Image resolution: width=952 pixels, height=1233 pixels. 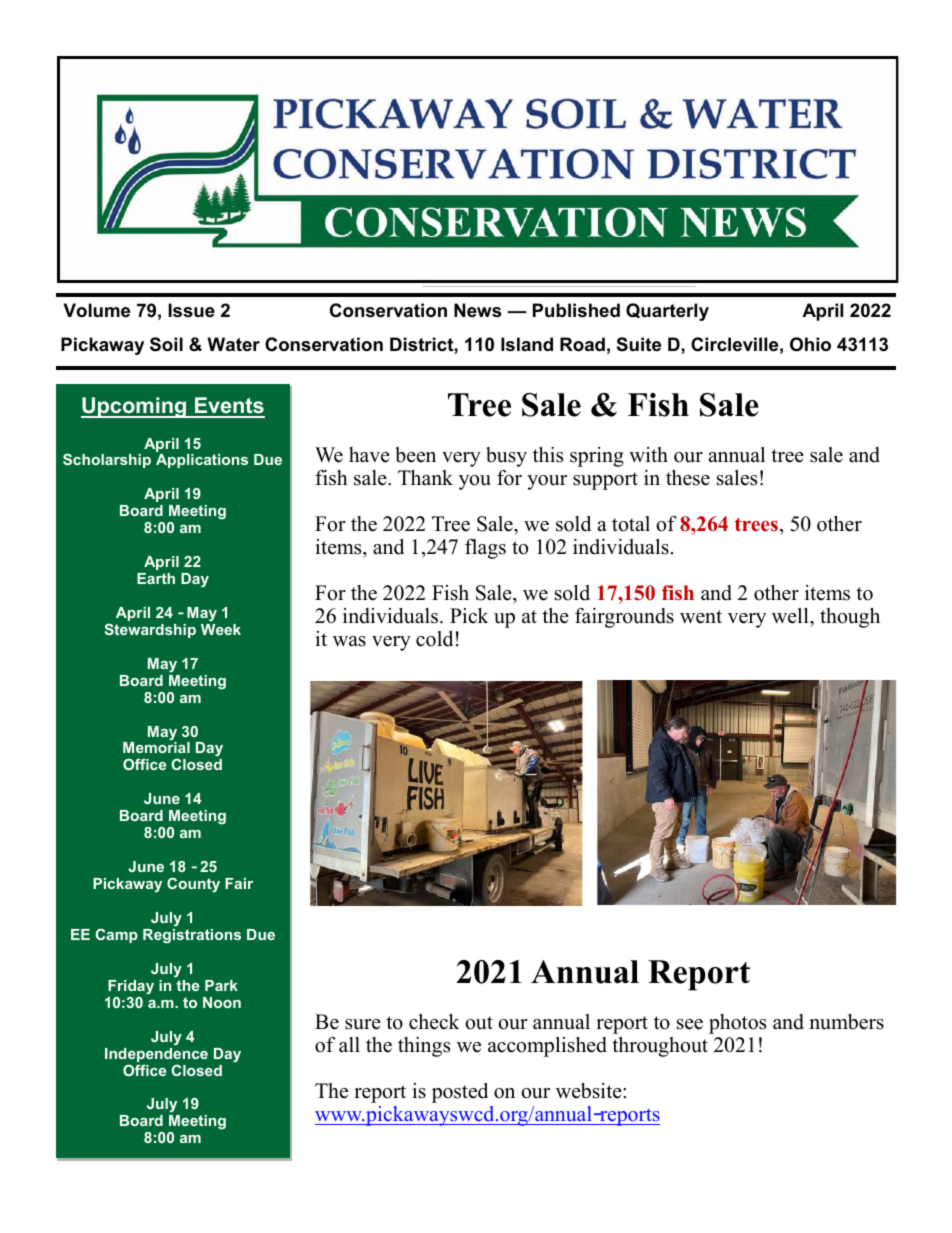 What do you see at coordinates (434, 639) in the screenshot?
I see `cold` at bounding box center [434, 639].
